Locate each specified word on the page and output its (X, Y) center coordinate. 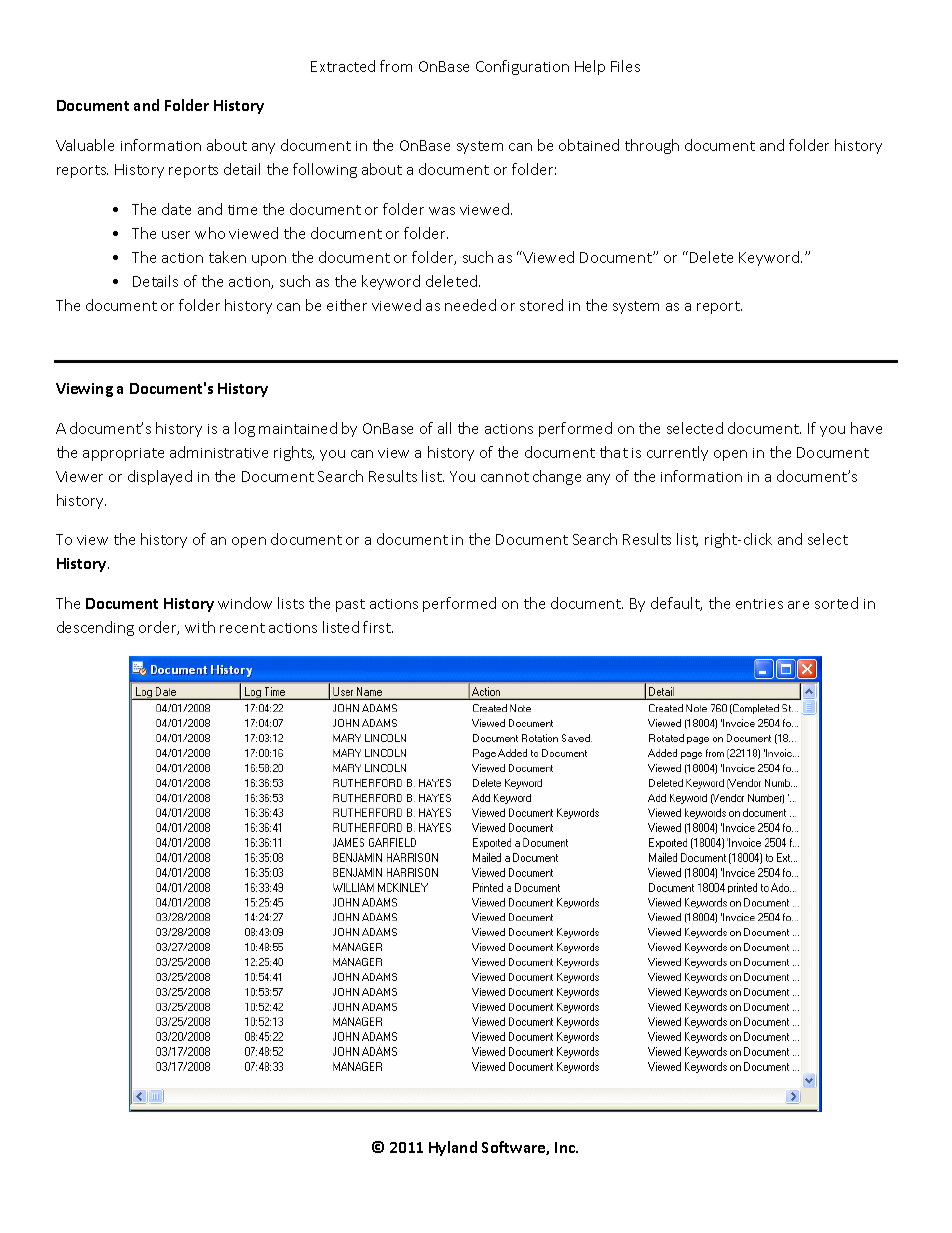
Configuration (522, 67)
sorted (836, 603)
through (652, 146)
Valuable (85, 145)
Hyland (453, 1148)
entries (759, 604)
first (378, 627)
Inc (566, 1147)
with (200, 627)
